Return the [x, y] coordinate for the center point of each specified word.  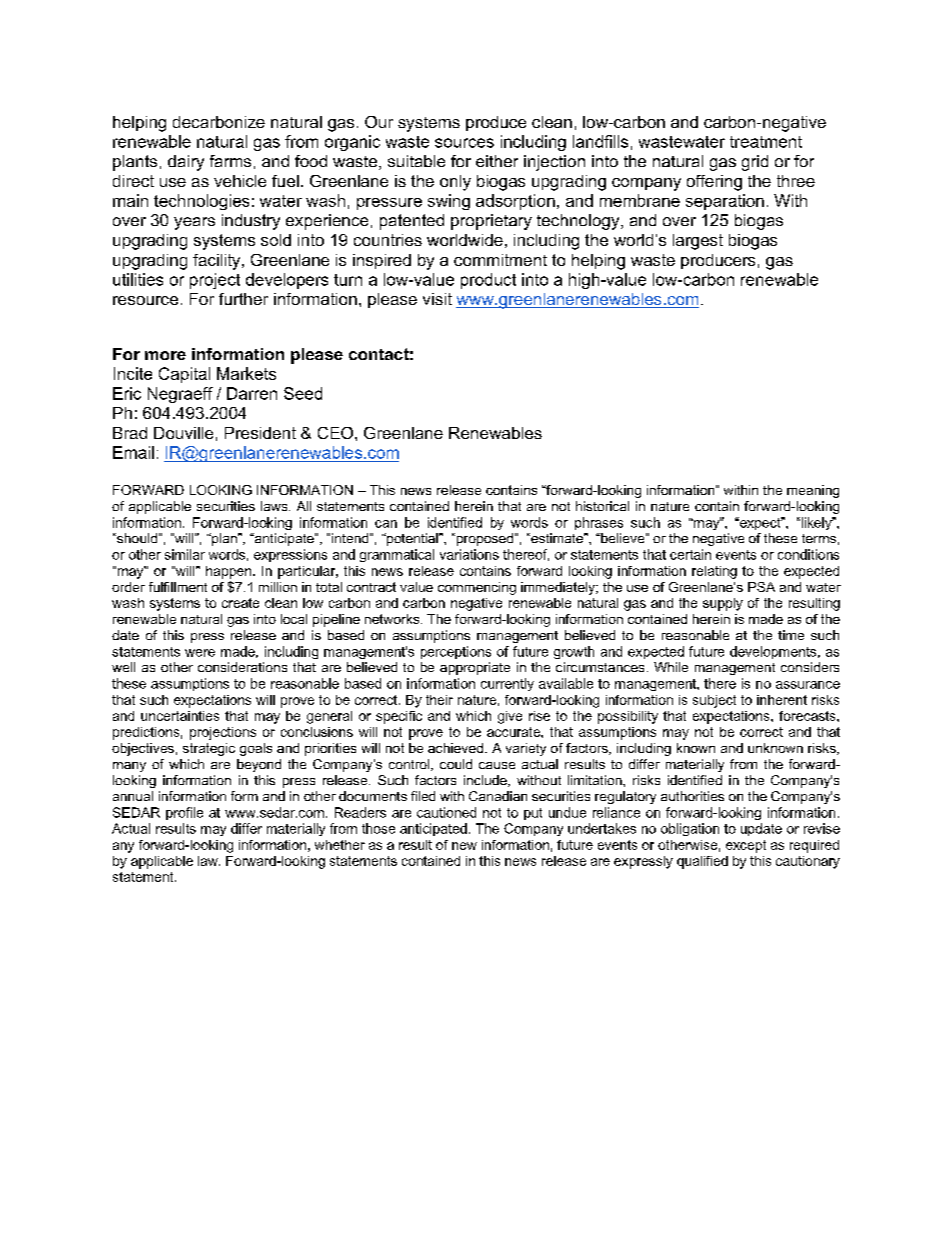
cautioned [446, 812]
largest [698, 242]
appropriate [475, 668]
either [497, 161]
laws [275, 506]
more [165, 355]
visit [437, 299]
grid [755, 163]
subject [714, 701]
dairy [186, 163]
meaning [813, 491]
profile [184, 813]
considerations [242, 667]
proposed [483, 539]
